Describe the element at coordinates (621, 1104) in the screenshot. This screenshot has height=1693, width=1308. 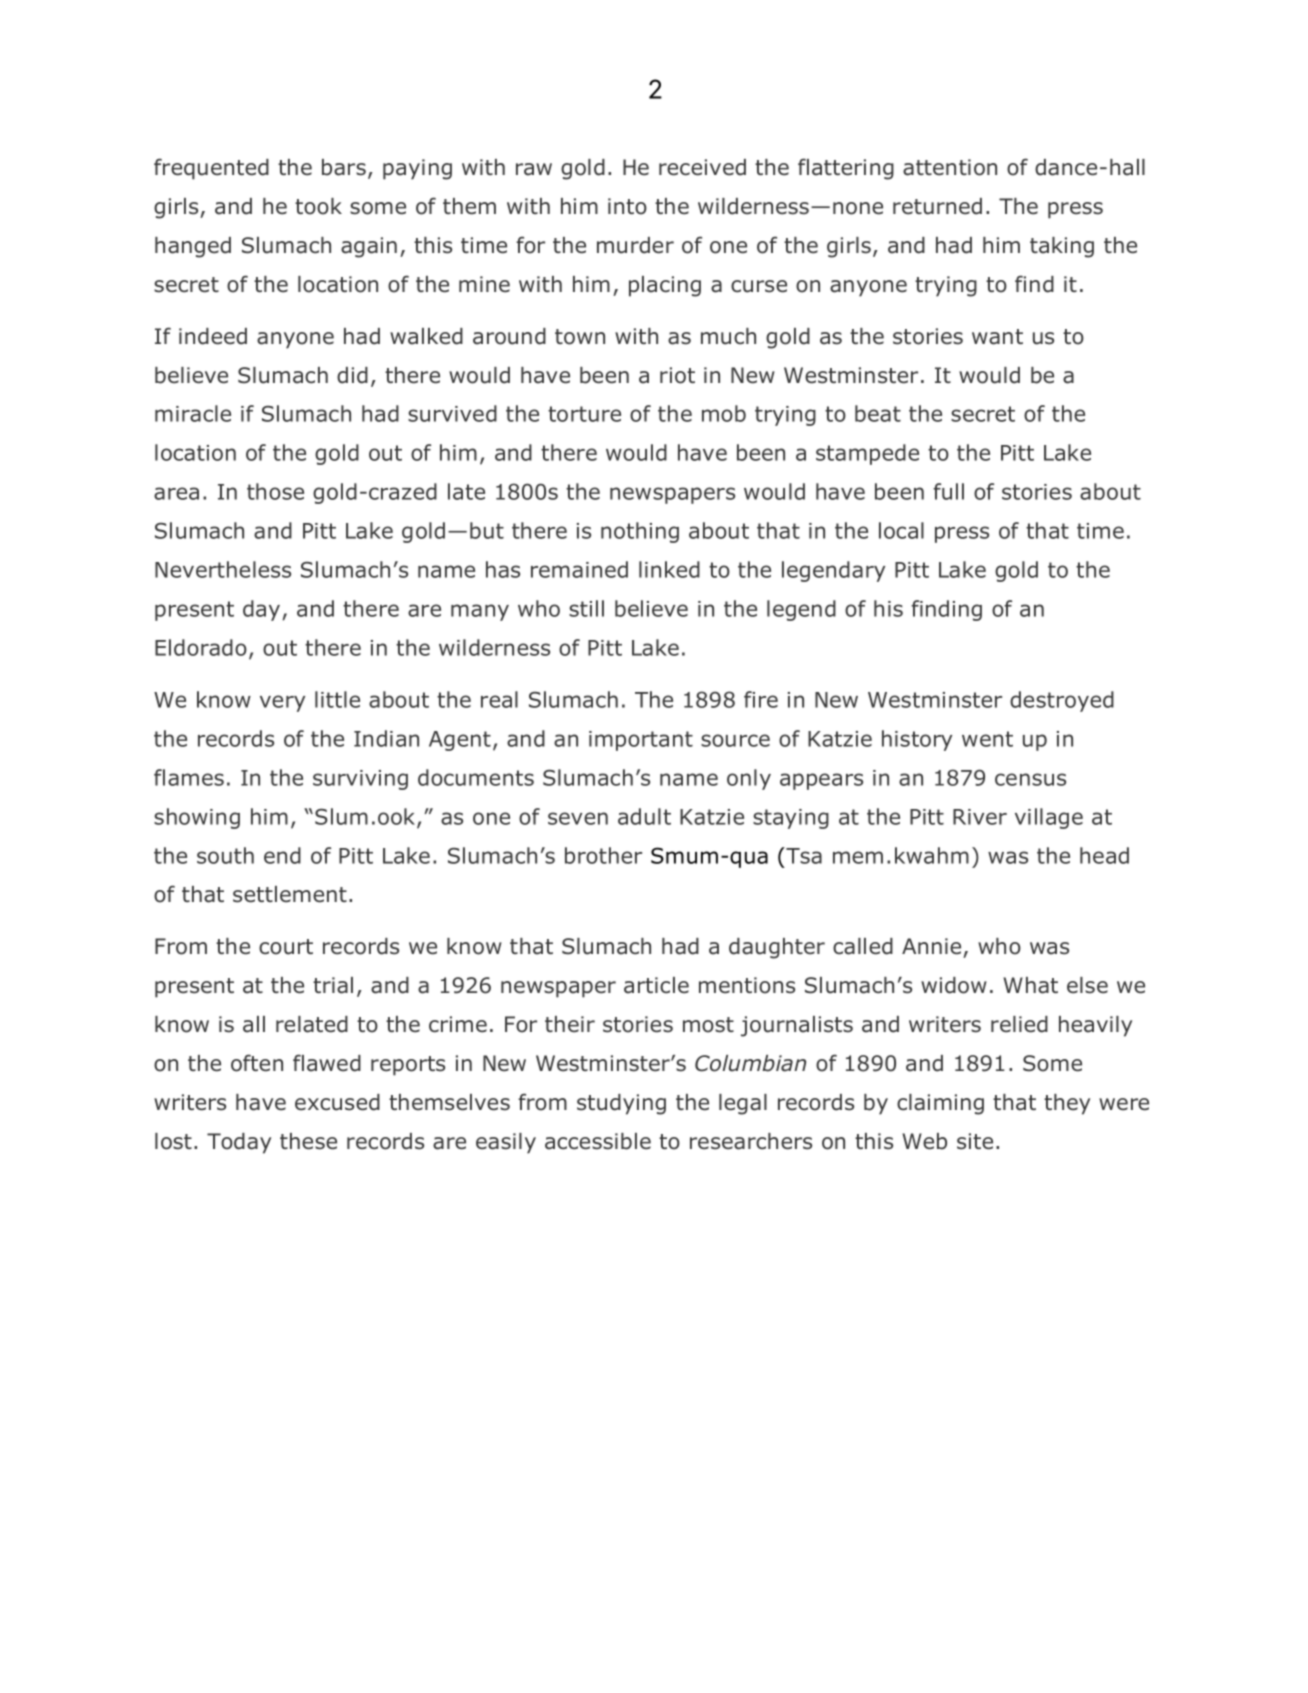
I see `studying` at that location.
